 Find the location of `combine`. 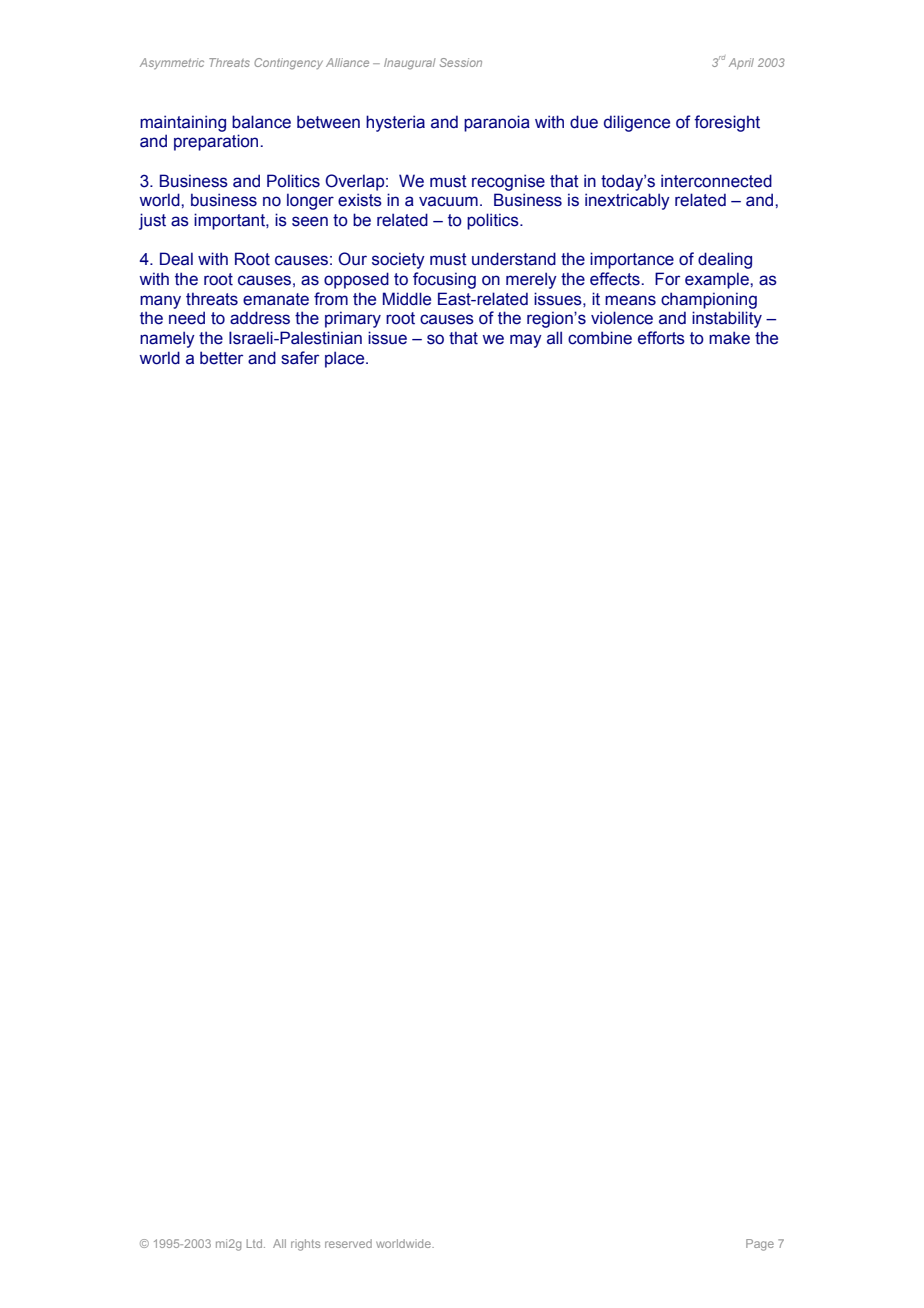

combine is located at coordinates (600, 338).
